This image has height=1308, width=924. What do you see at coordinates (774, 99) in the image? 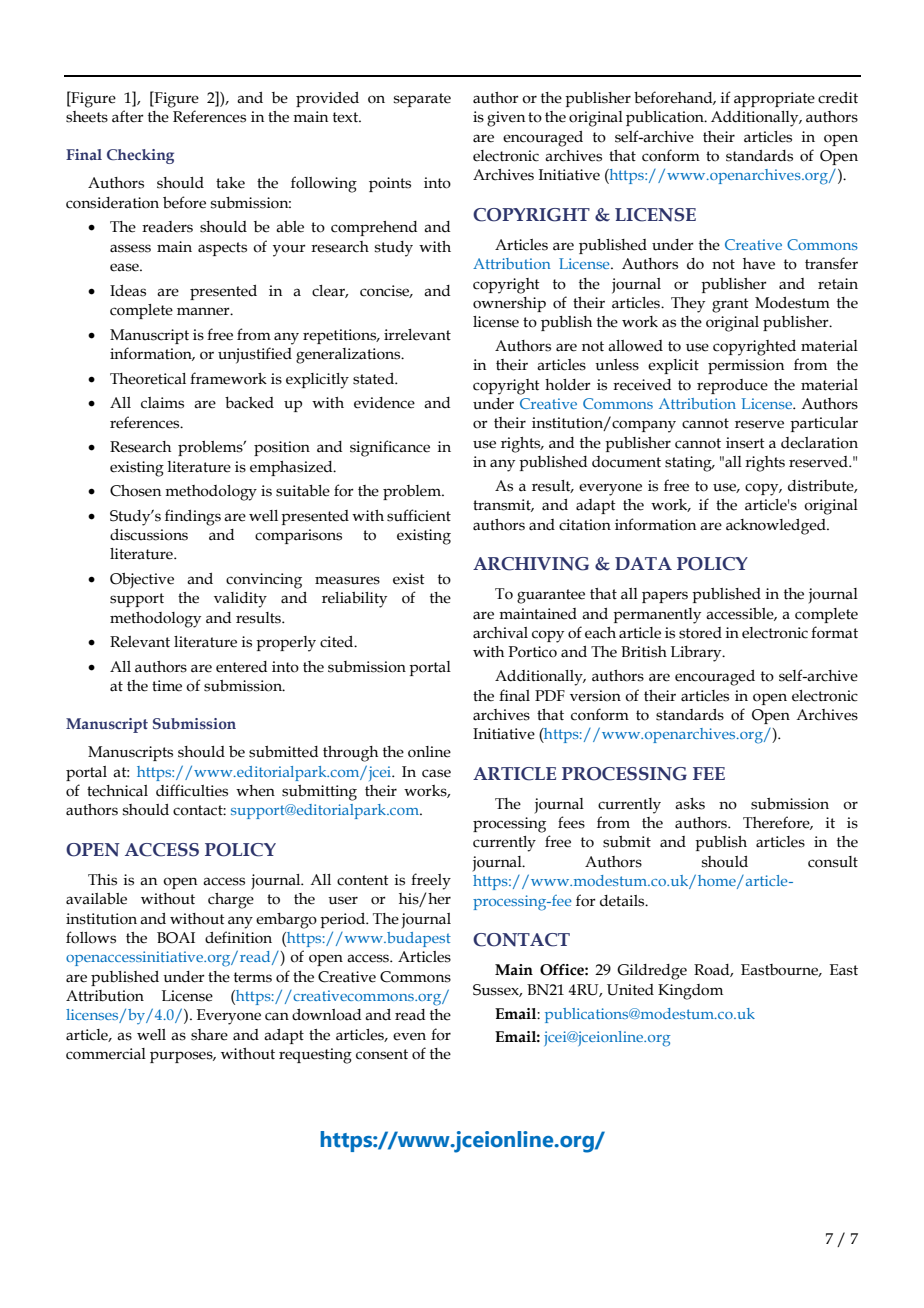
I see `appropriate` at bounding box center [774, 99].
